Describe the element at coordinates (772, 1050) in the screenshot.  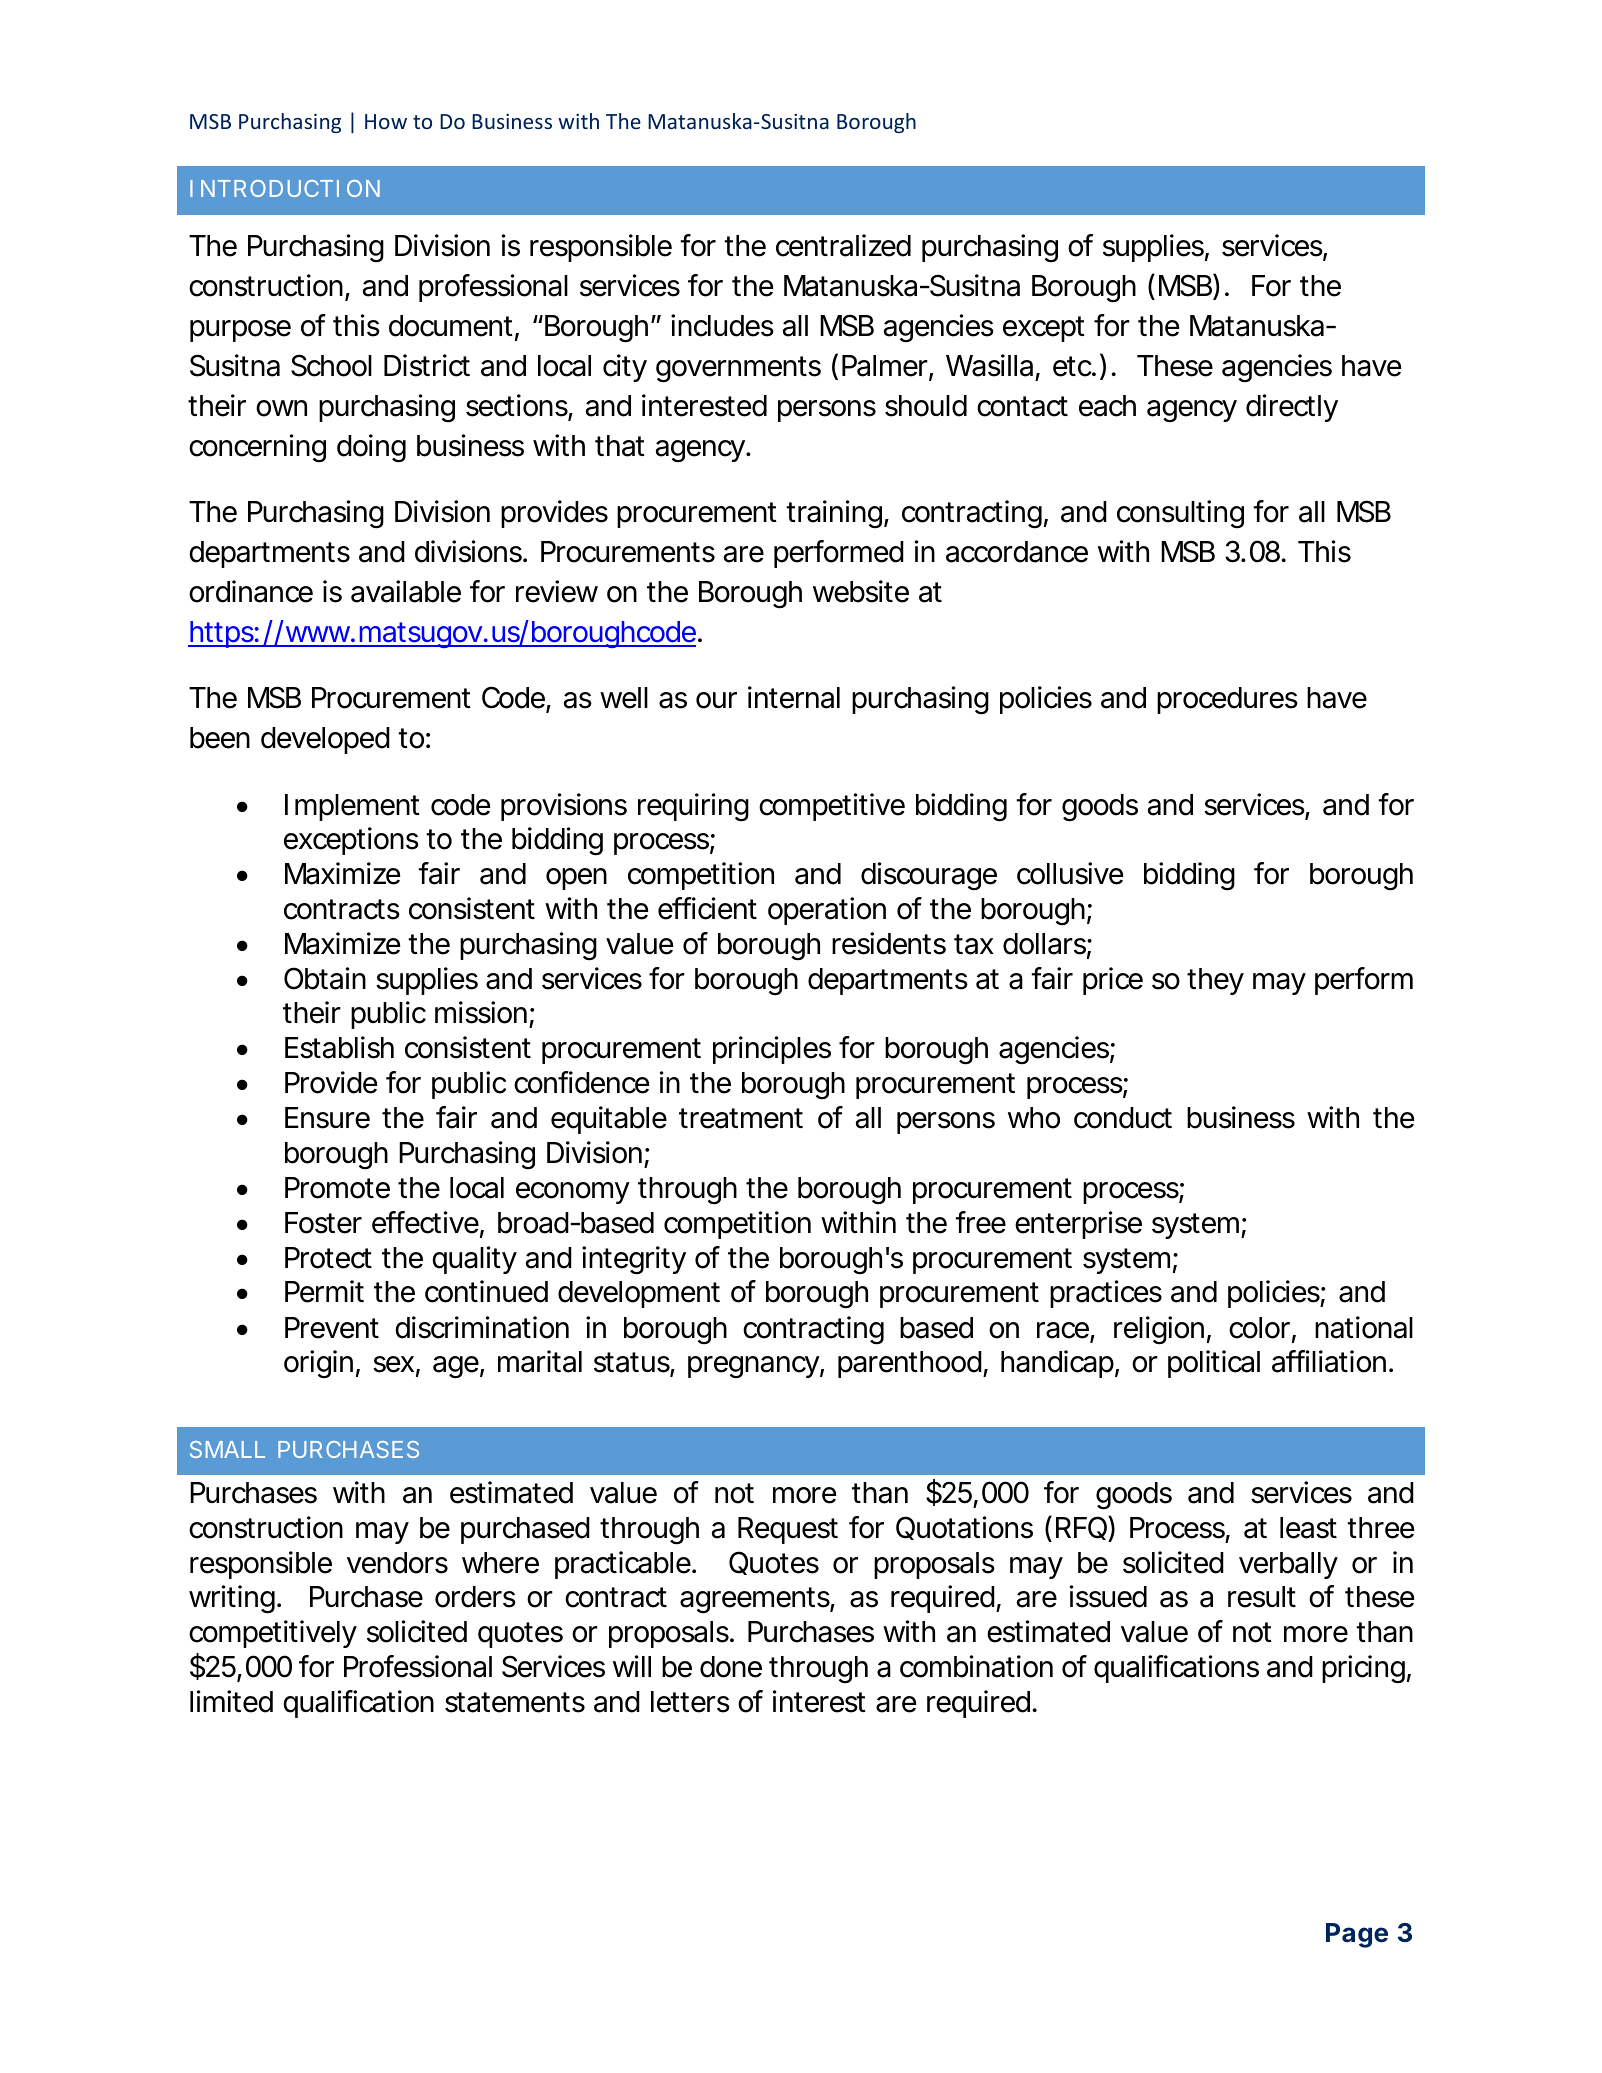
I see `principles` at that location.
